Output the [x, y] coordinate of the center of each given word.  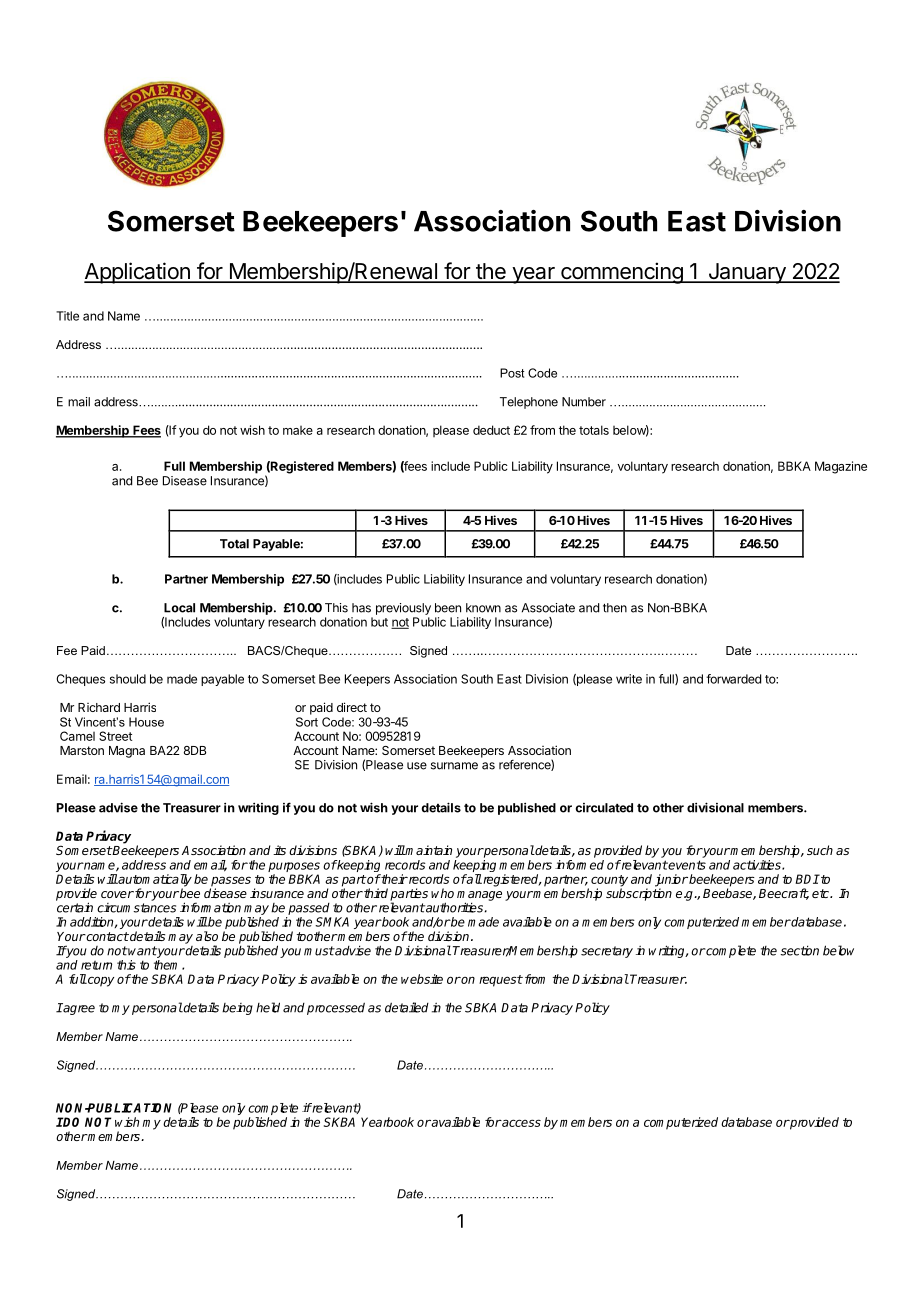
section [799, 950]
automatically [154, 881]
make [298, 430]
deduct [491, 430]
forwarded [733, 679]
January [747, 273]
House [146, 722]
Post [512, 373]
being [237, 1009]
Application [138, 273]
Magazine [841, 467]
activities [758, 865]
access [521, 1123]
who [442, 893]
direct [352, 707]
